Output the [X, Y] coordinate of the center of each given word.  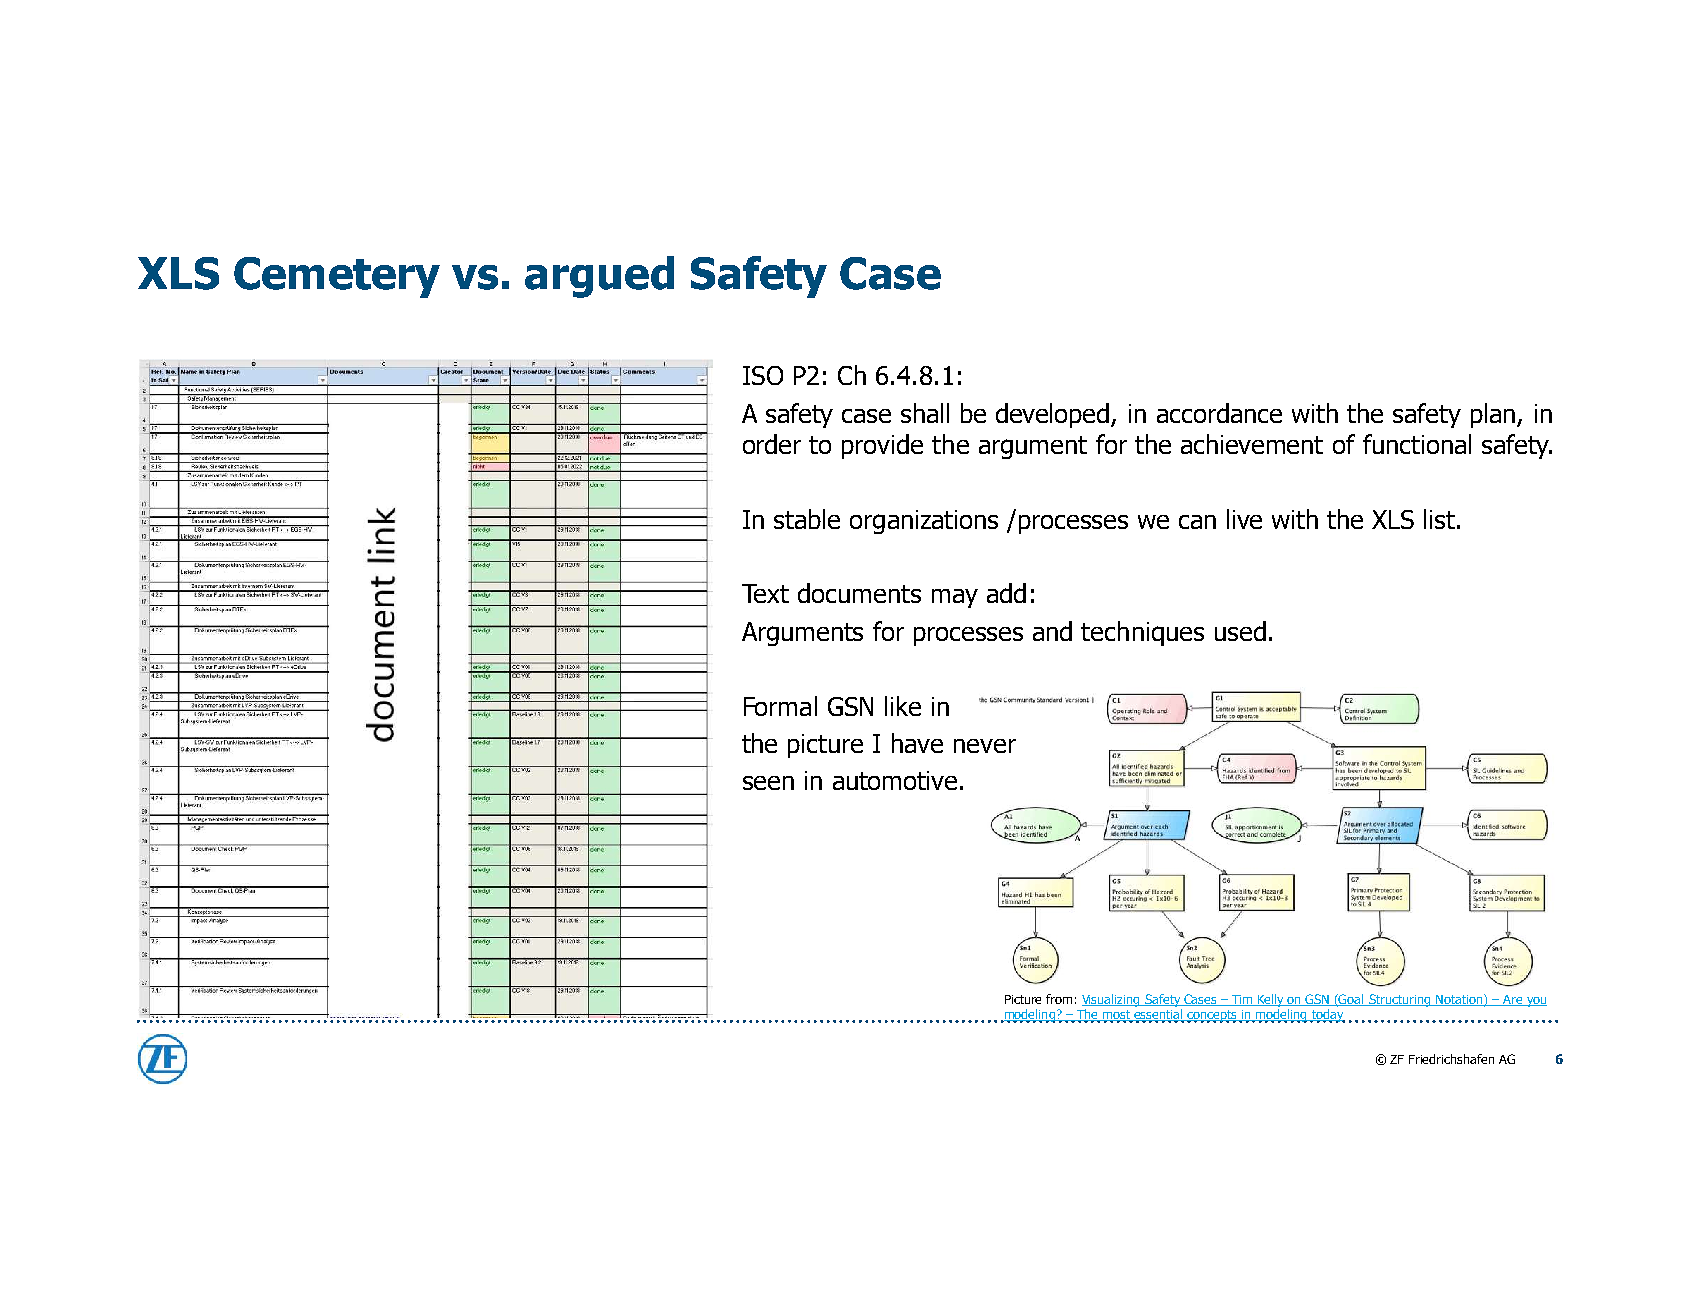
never [985, 746]
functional [1417, 444]
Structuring [1400, 1000]
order [772, 444]
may [955, 598]
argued [599, 277]
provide [882, 446]
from [1059, 999]
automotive [895, 780]
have [917, 743]
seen [768, 783]
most [1117, 1016]
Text [765, 593]
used [1240, 631]
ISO [763, 375]
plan [1494, 415]
